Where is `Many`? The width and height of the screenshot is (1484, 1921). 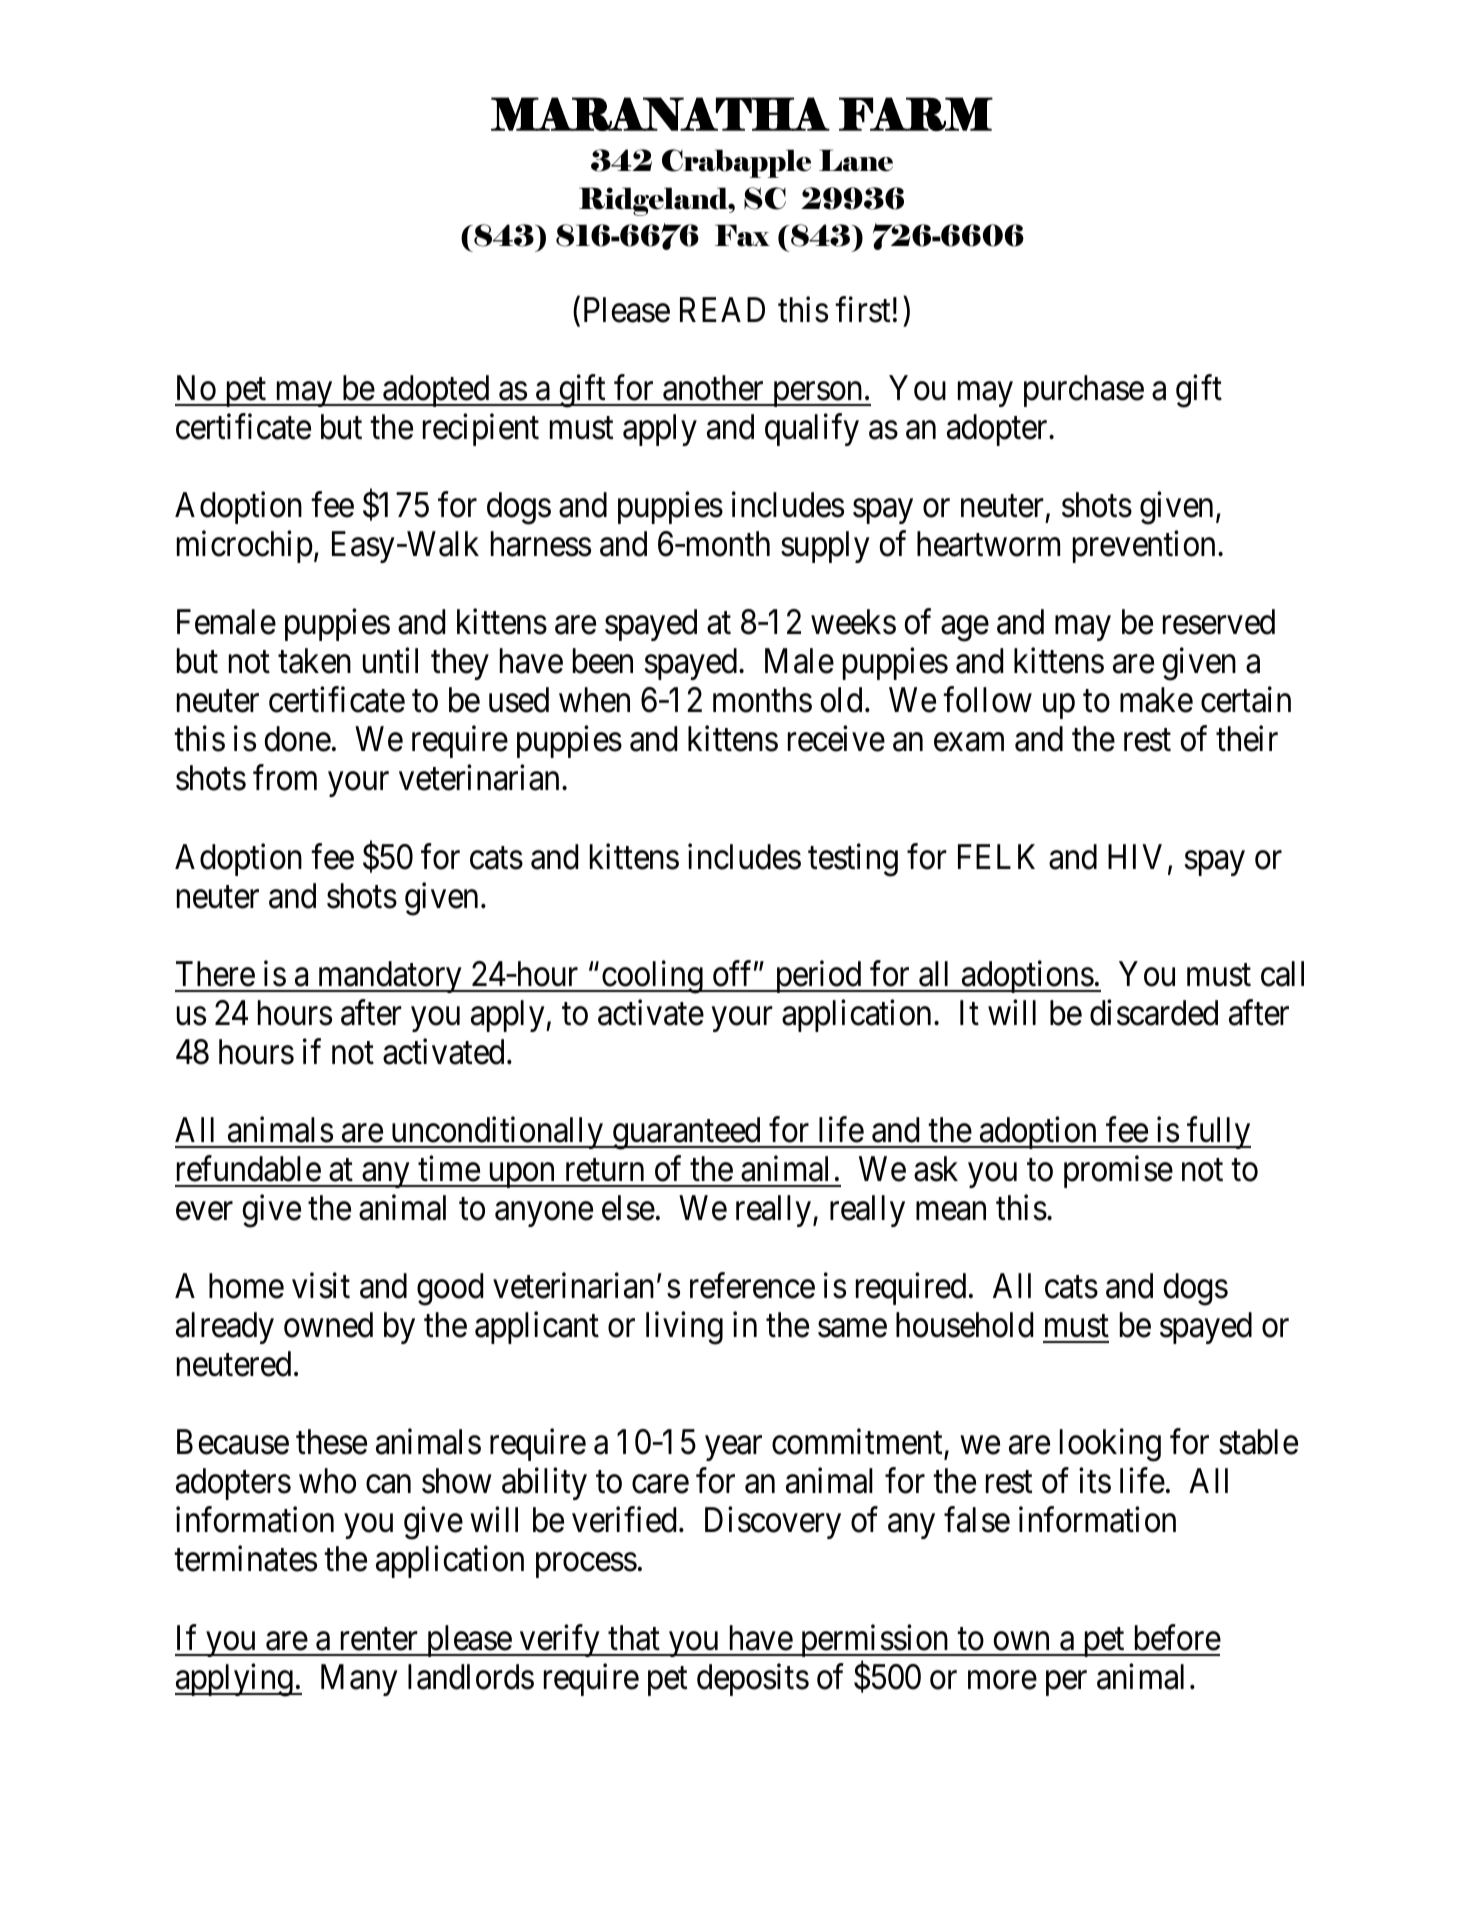 Many is located at coordinates (359, 1680).
